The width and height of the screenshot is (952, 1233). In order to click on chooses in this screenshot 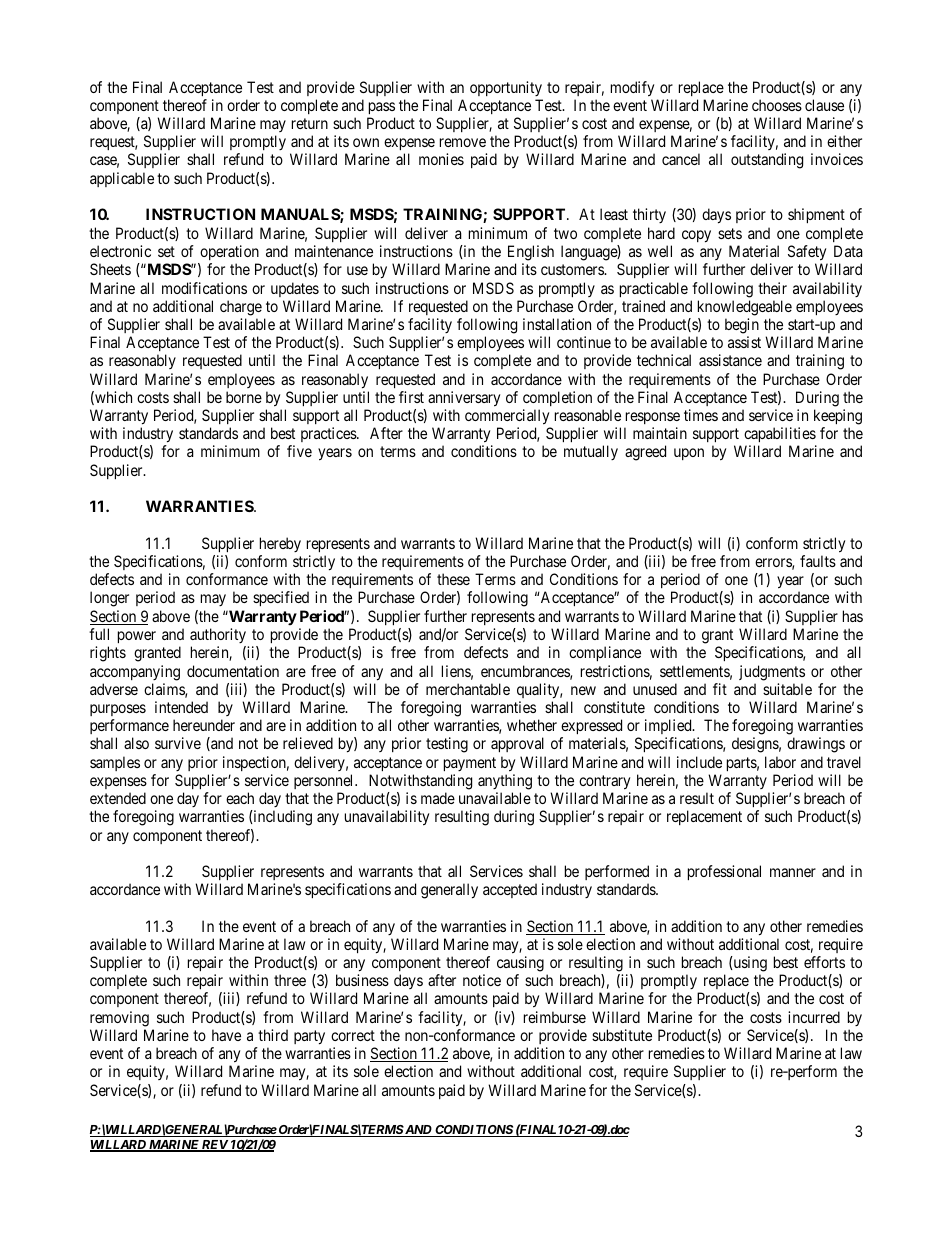, I will do `click(777, 105)`.
